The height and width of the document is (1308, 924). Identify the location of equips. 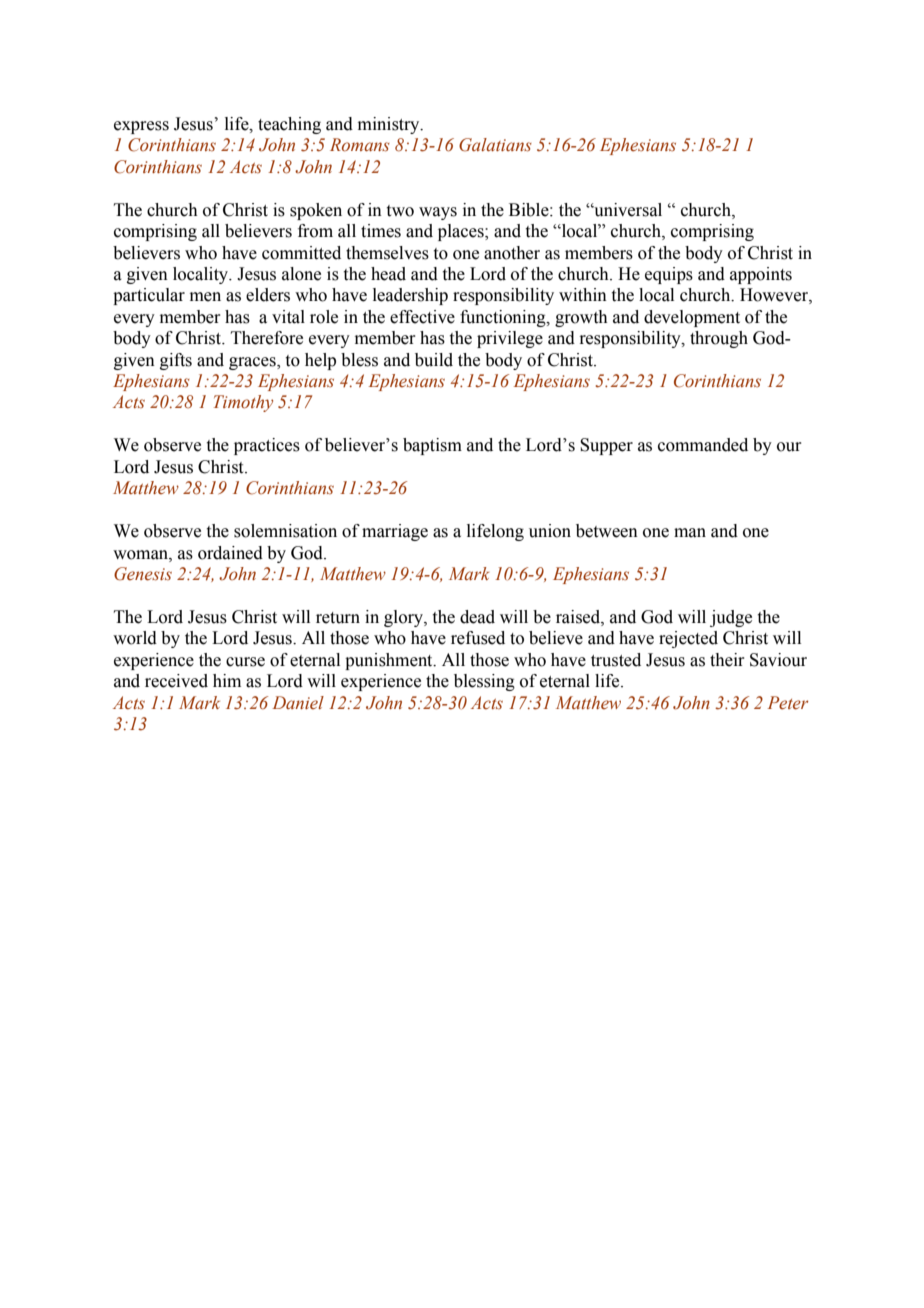
(669, 275).
